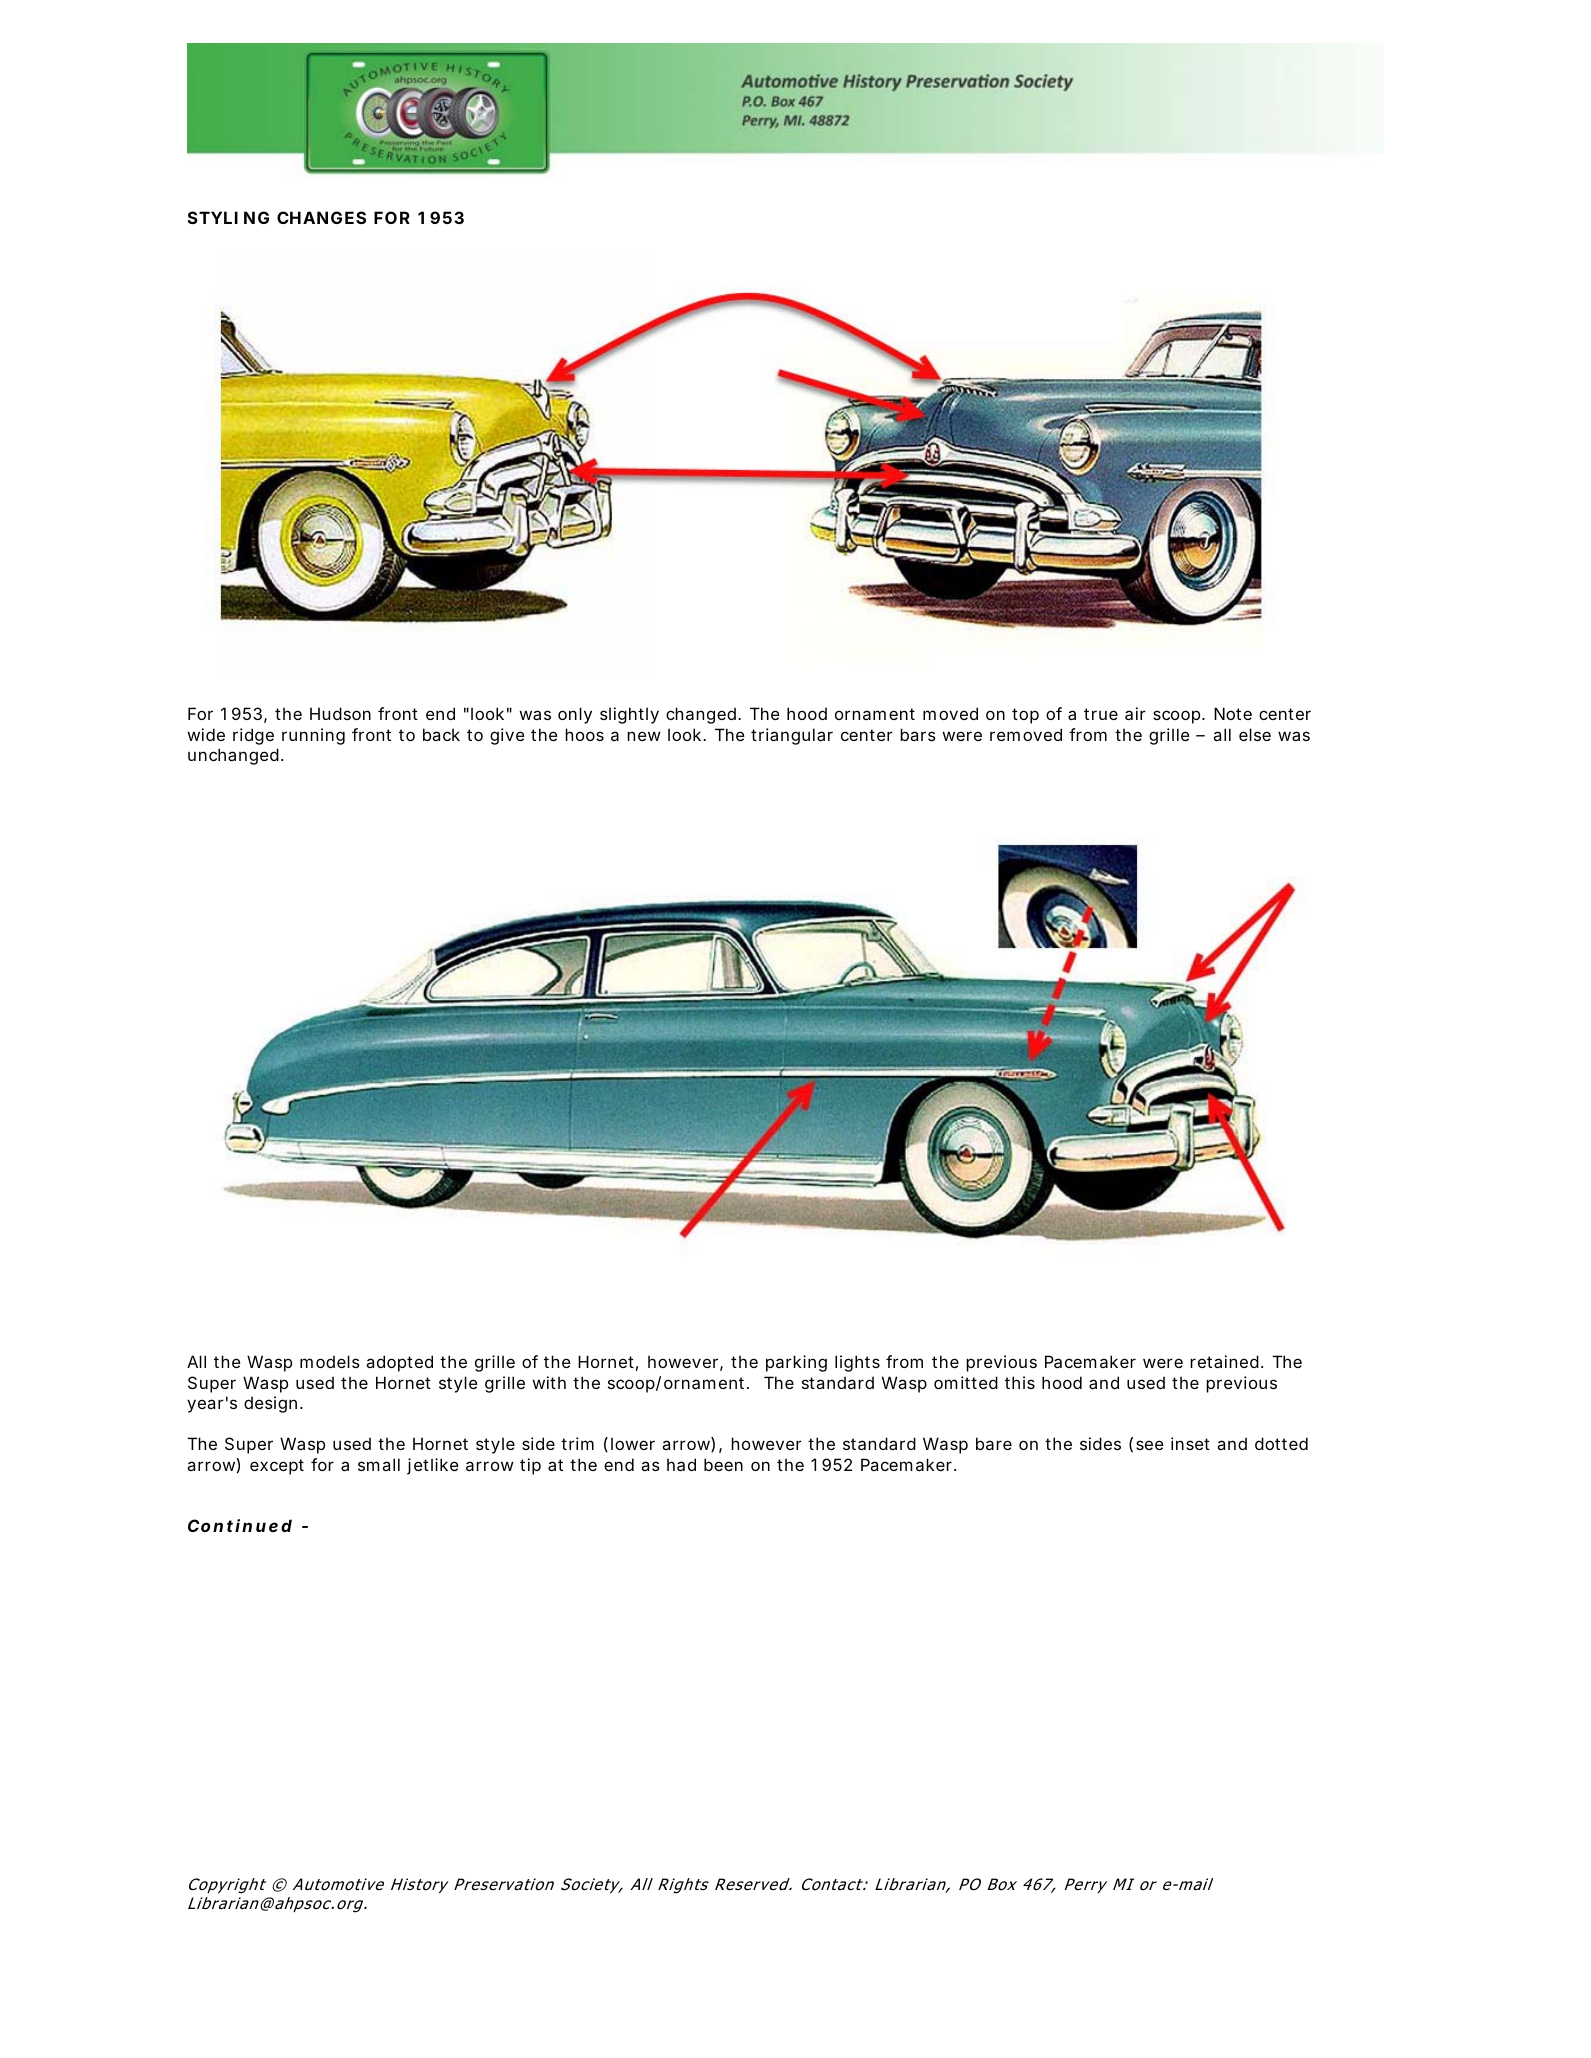  I want to click on see, so click(1150, 1445).
